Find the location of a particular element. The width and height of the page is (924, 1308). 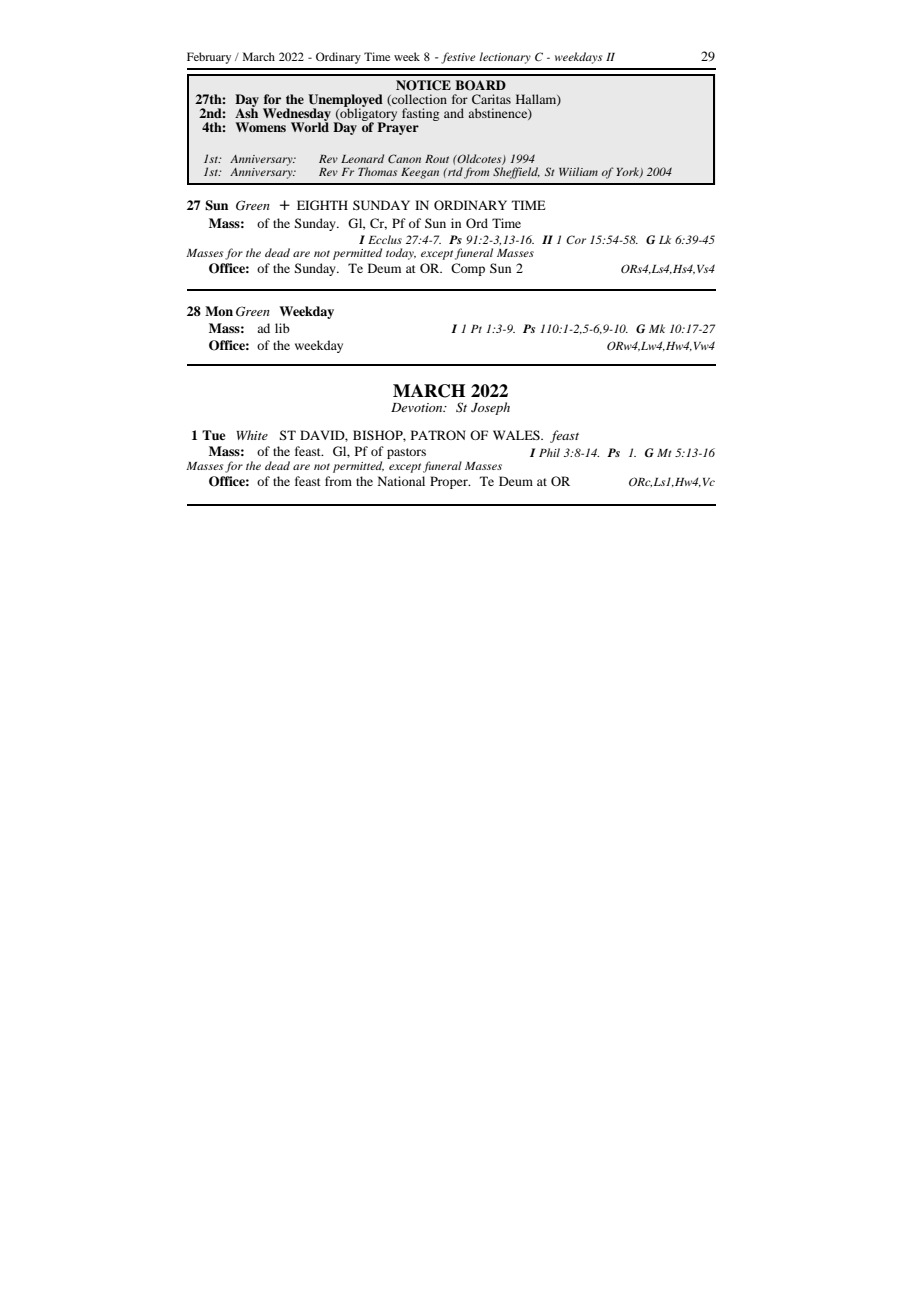

Comp is located at coordinates (468, 269).
